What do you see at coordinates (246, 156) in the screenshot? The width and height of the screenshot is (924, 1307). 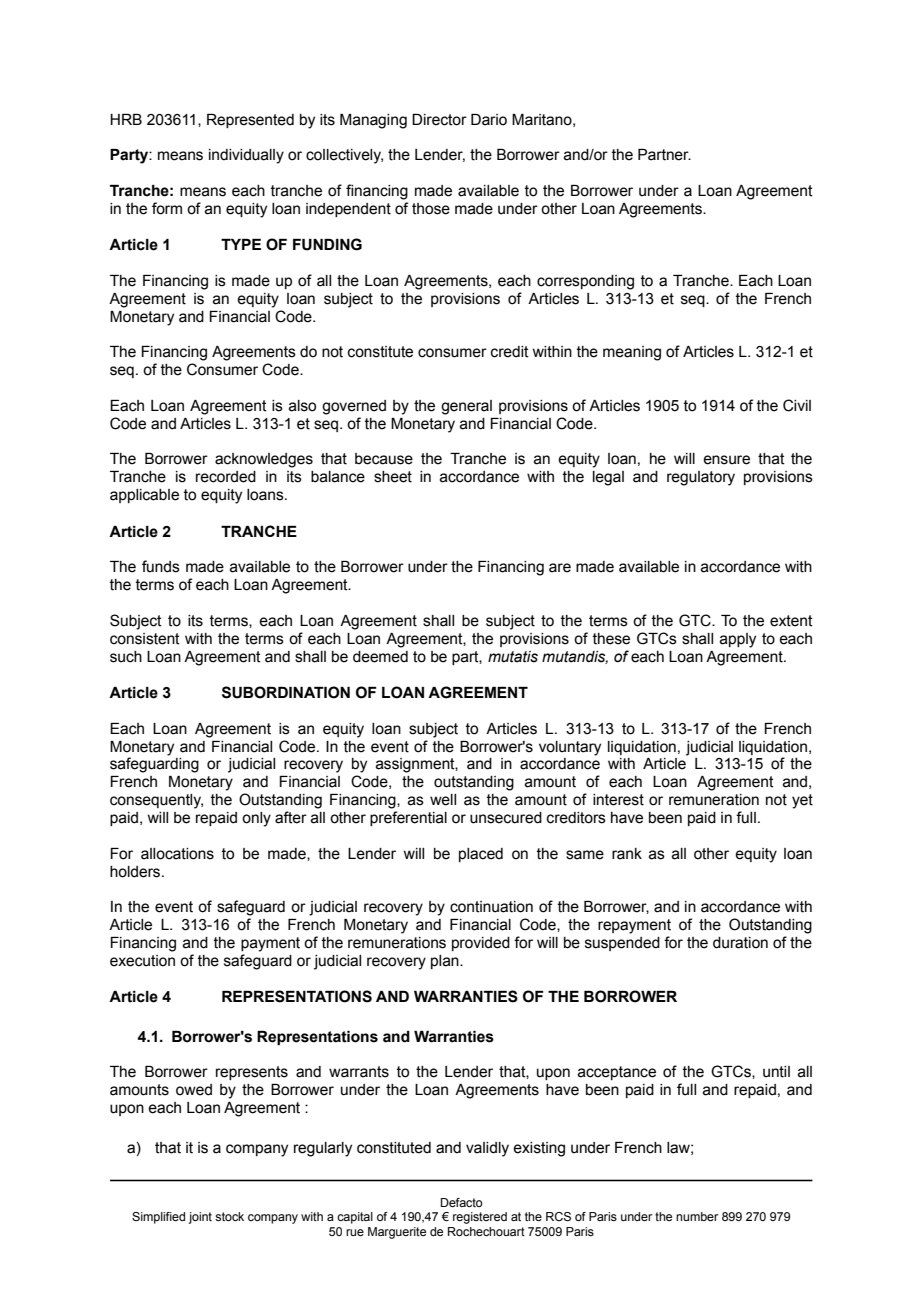 I see `individually` at bounding box center [246, 156].
